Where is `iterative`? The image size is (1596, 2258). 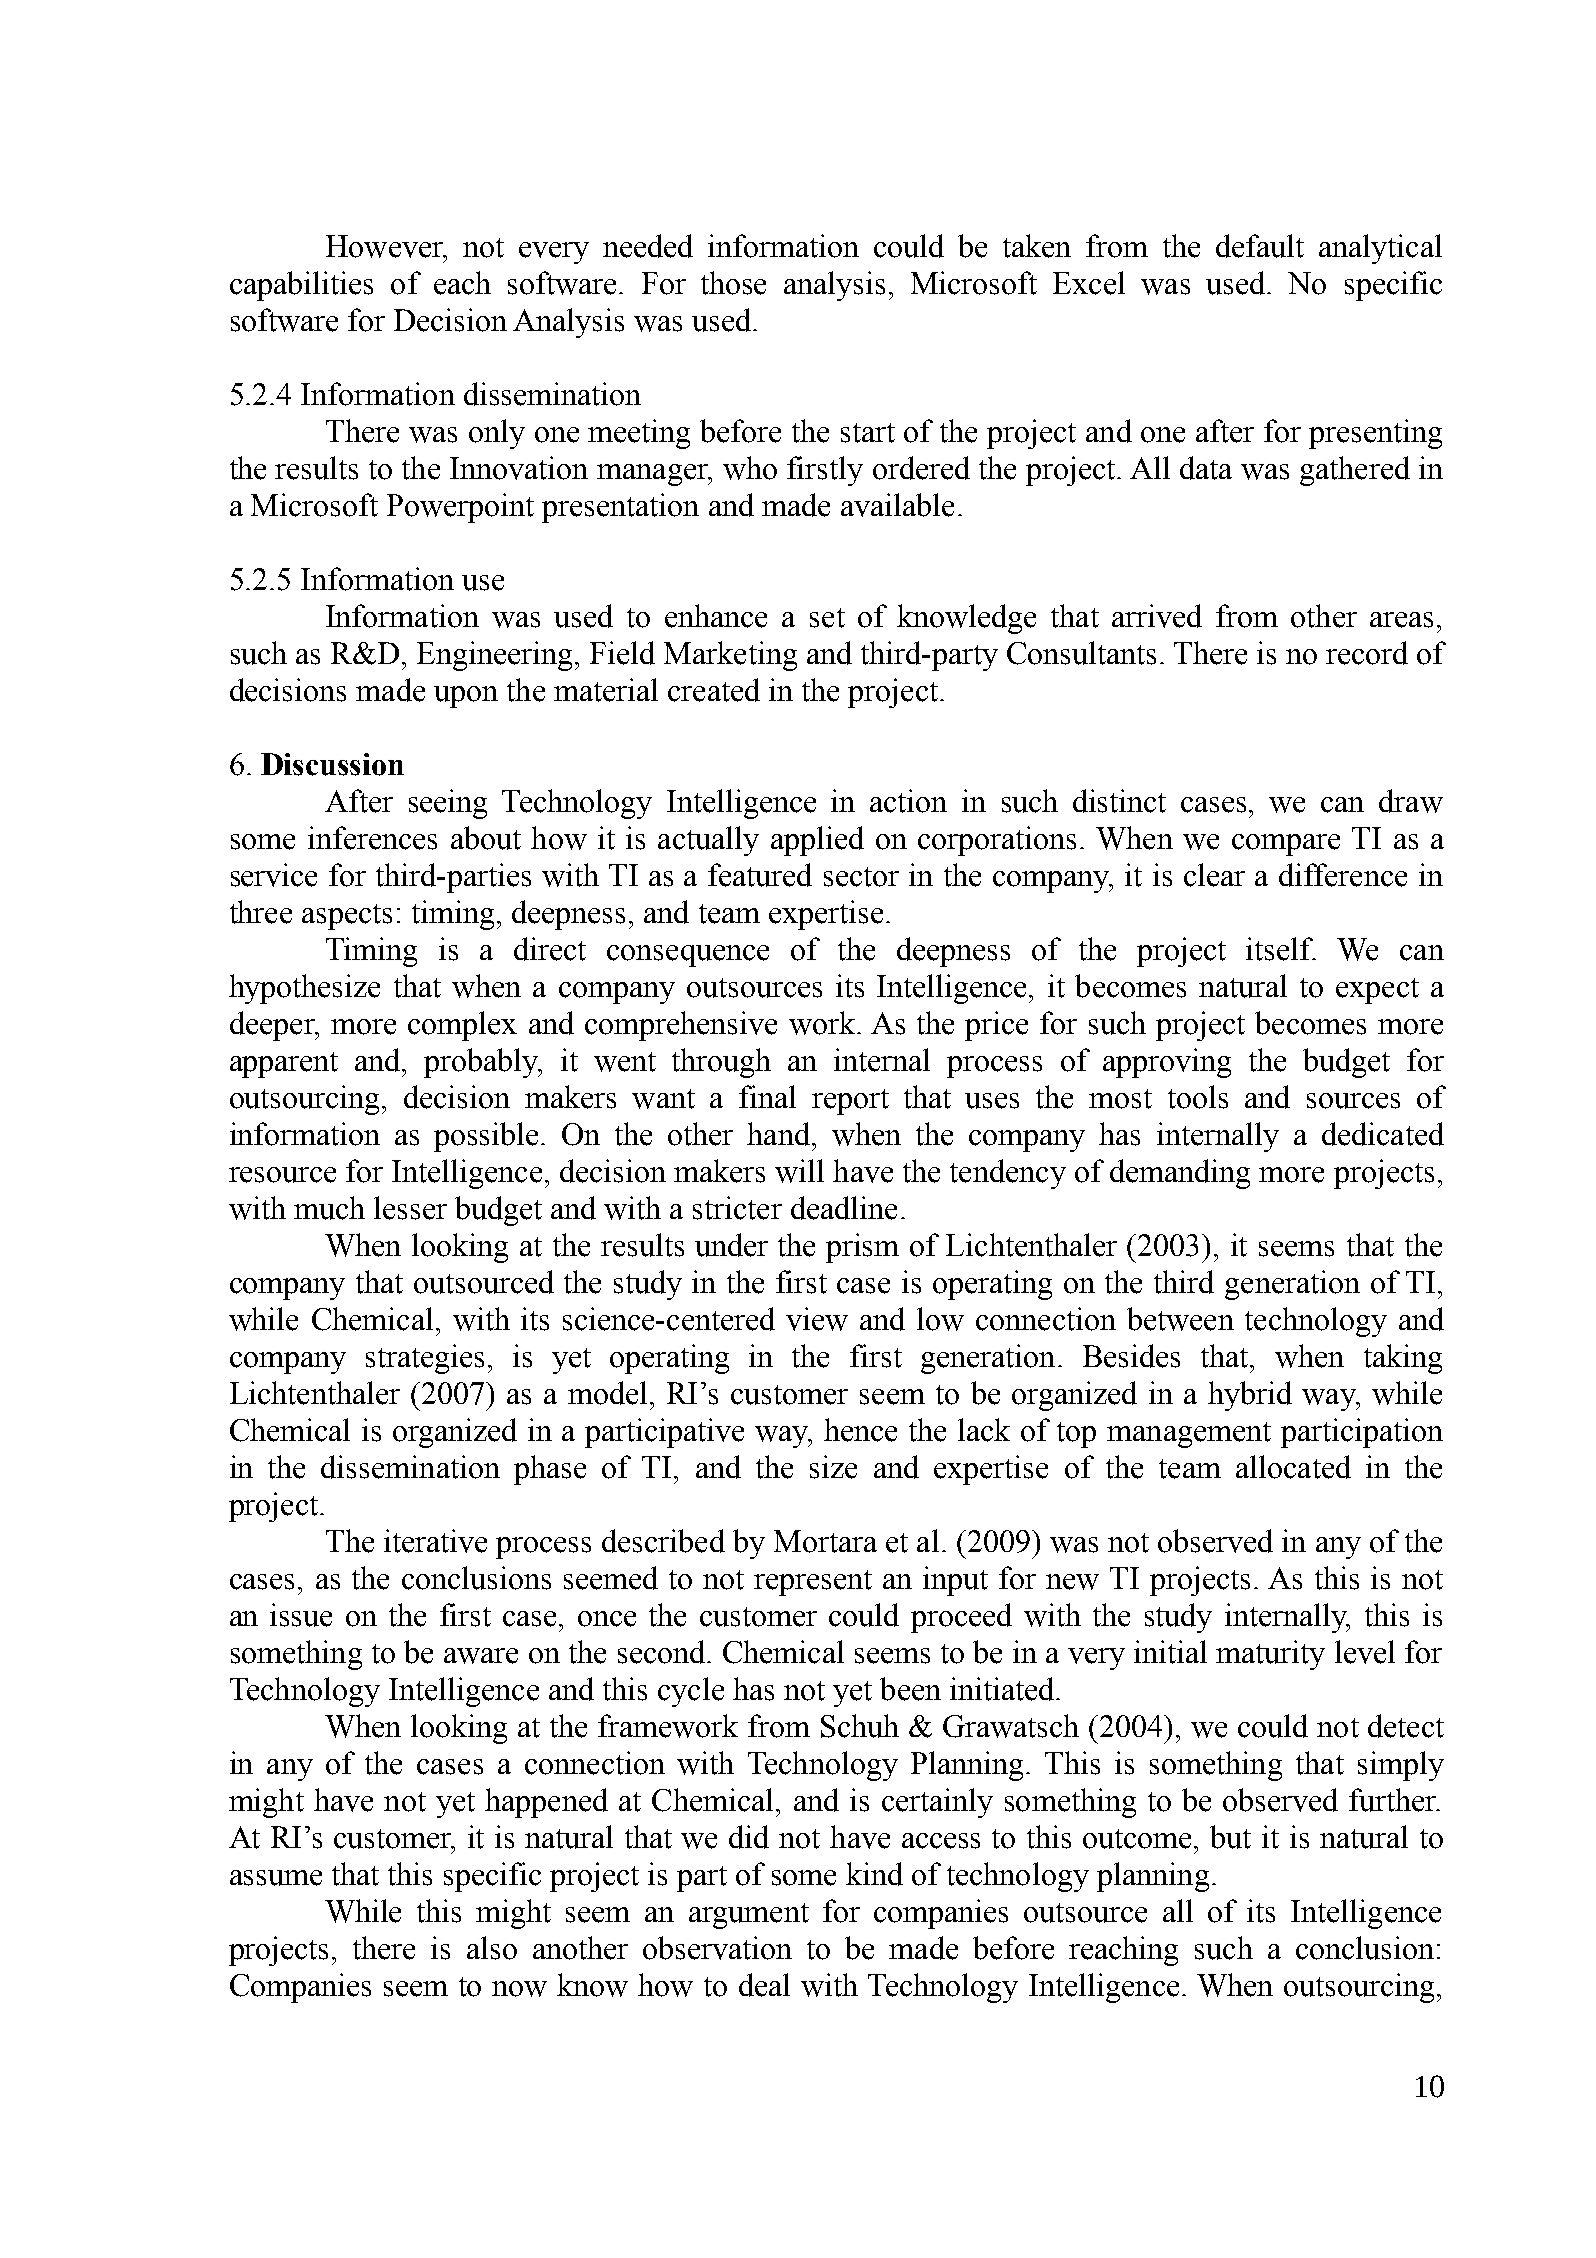 iterative is located at coordinates (435, 1541).
